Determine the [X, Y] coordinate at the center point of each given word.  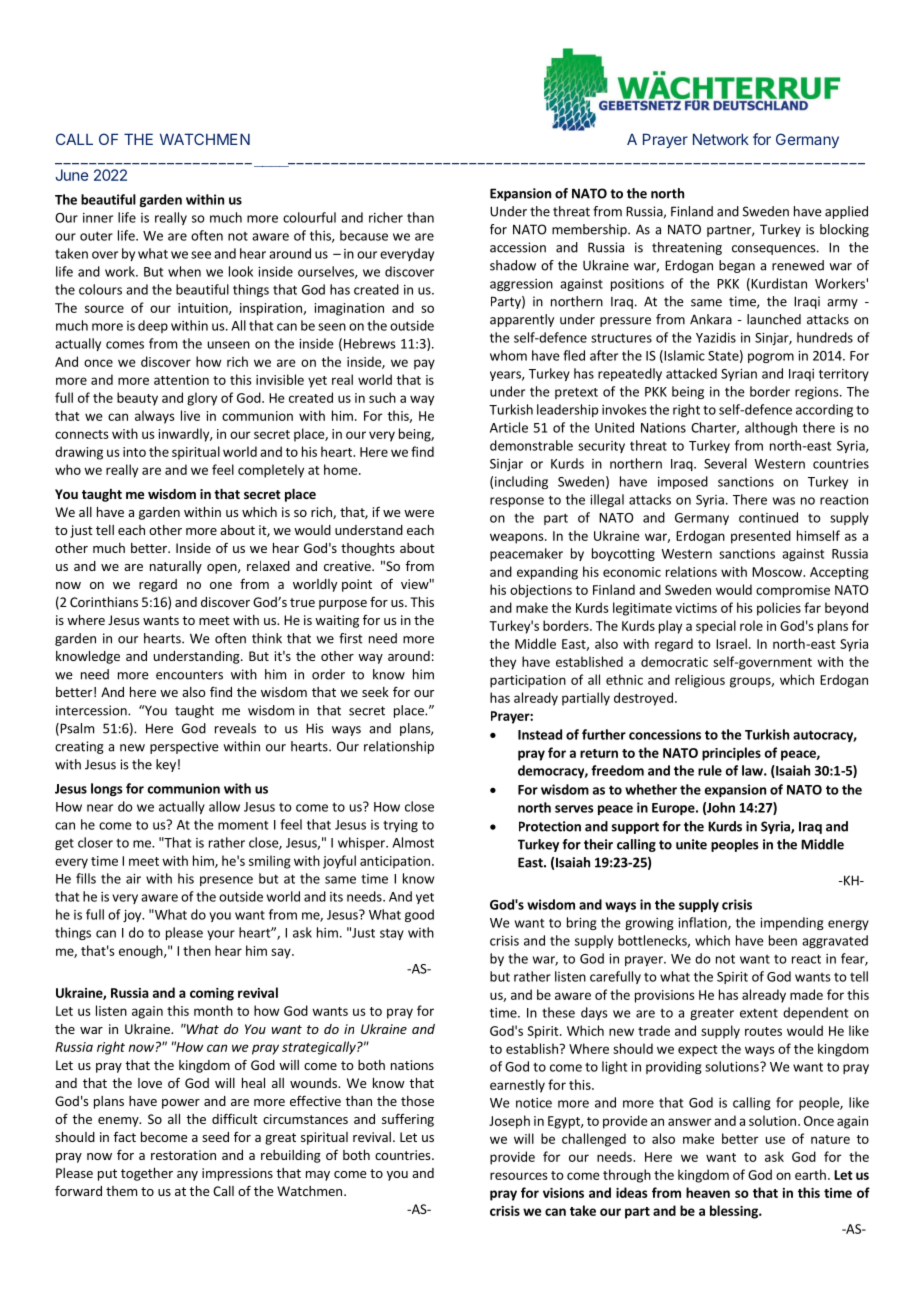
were [419, 513]
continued [768, 517]
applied [846, 212]
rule [710, 770]
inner [98, 218]
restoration [183, 1155]
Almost [413, 842]
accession [518, 247]
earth [810, 1174]
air [133, 879]
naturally [176, 567]
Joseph [509, 1122]
